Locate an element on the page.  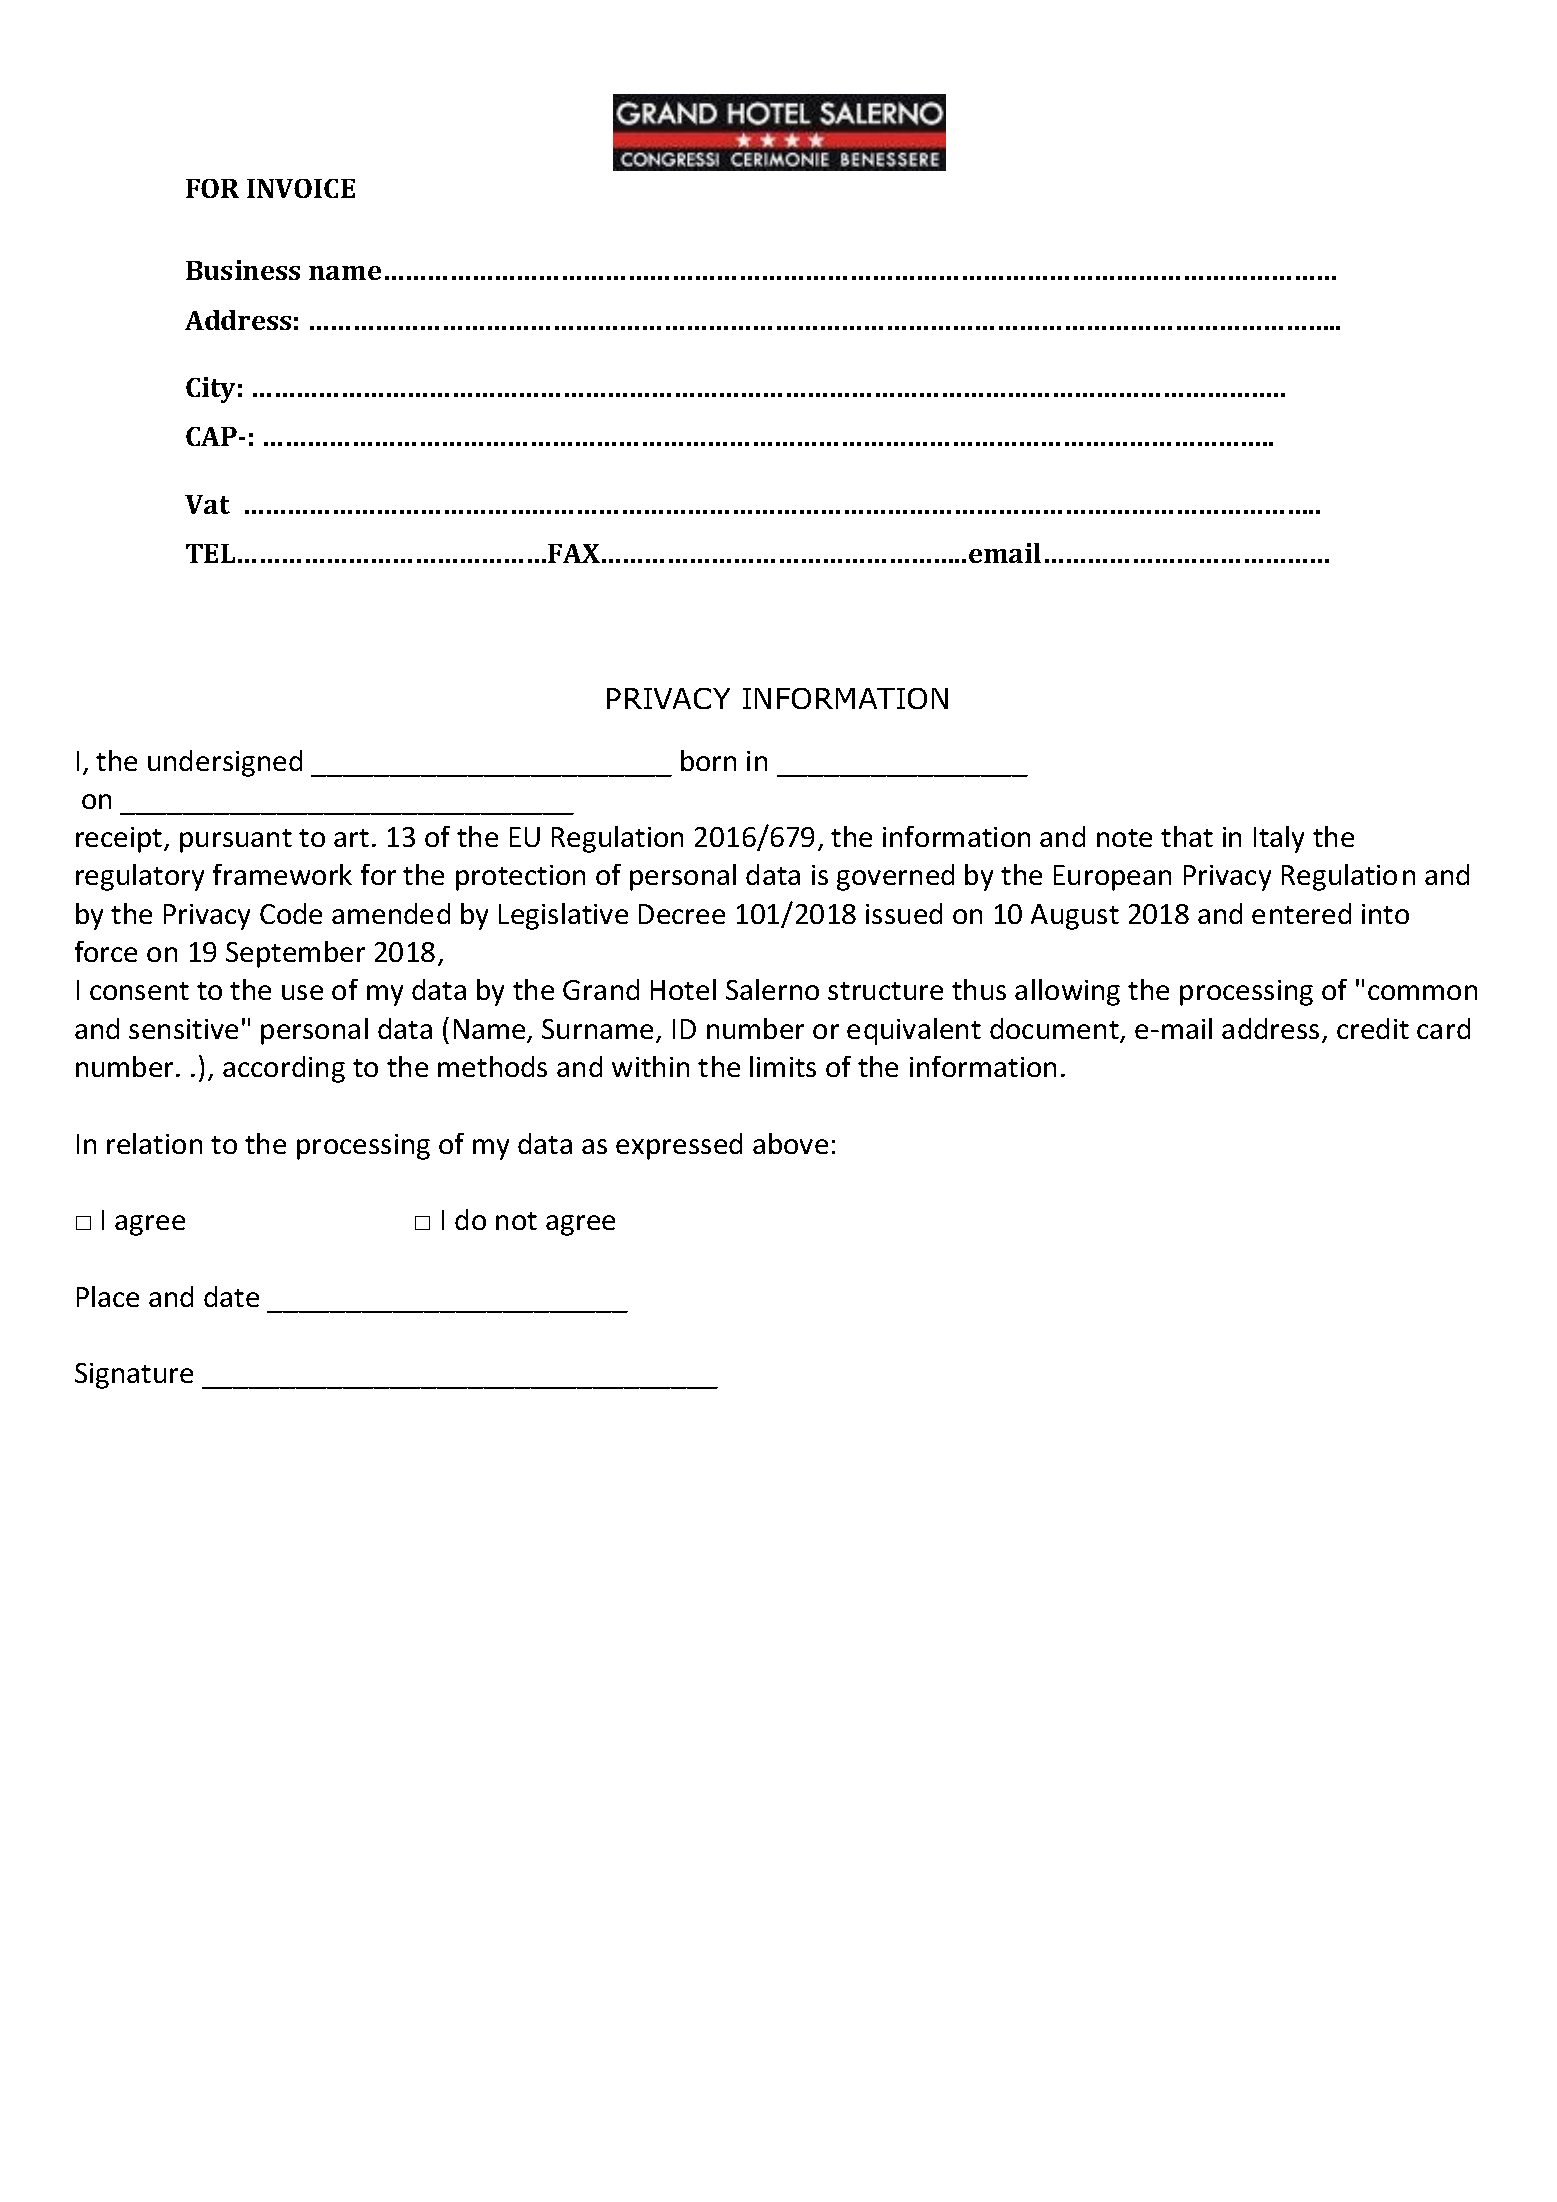
Italy is located at coordinates (1279, 839).
